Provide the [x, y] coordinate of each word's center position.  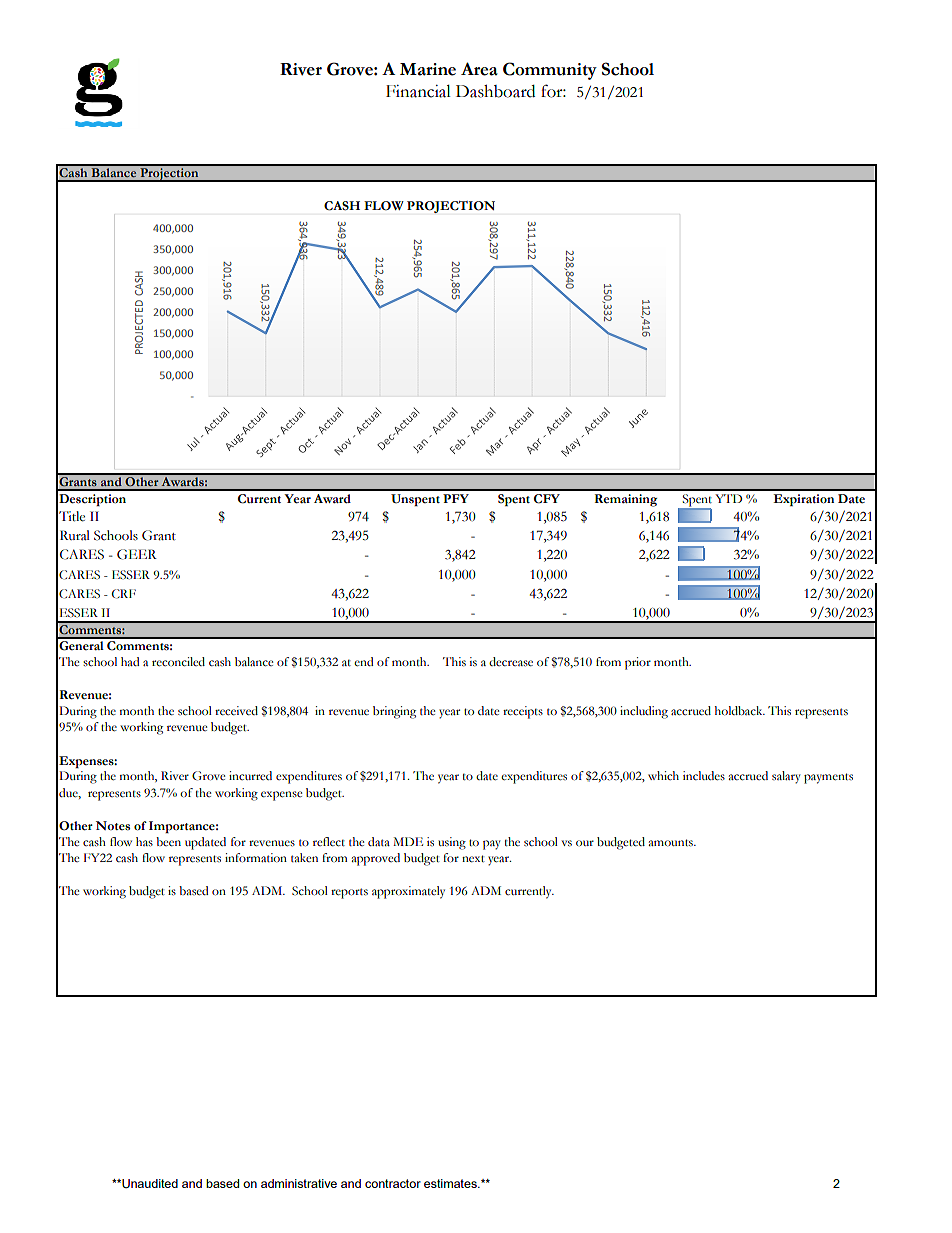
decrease [511, 662]
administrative [299, 1183]
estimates [451, 1183]
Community [550, 71]
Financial [418, 91]
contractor [393, 1183]
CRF [124, 594]
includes [704, 776]
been [168, 841]
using [452, 843]
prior [638, 663]
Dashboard [495, 91]
